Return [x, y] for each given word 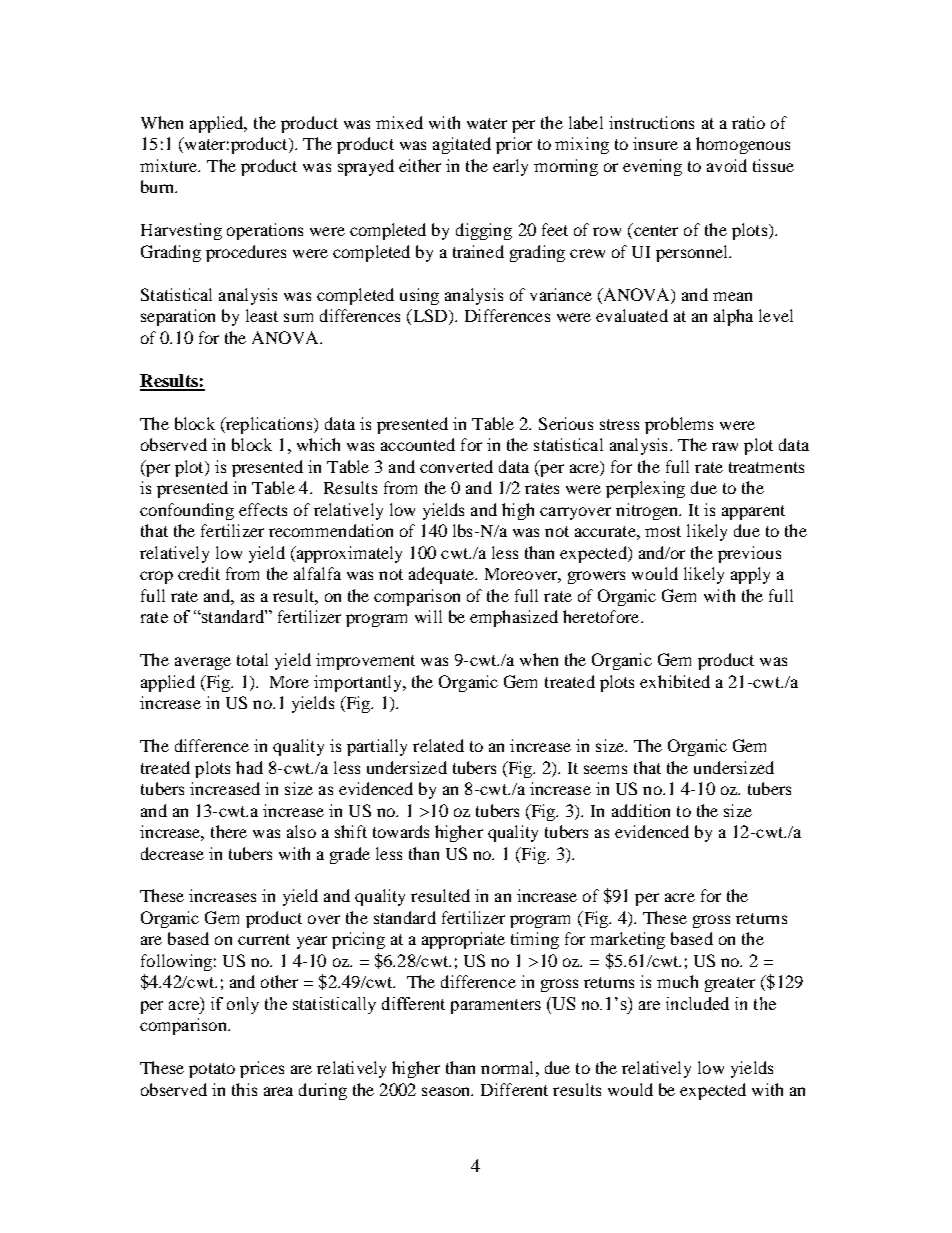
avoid [727, 165]
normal [507, 1067]
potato [212, 1070]
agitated [462, 145]
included [697, 1003]
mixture [170, 165]
